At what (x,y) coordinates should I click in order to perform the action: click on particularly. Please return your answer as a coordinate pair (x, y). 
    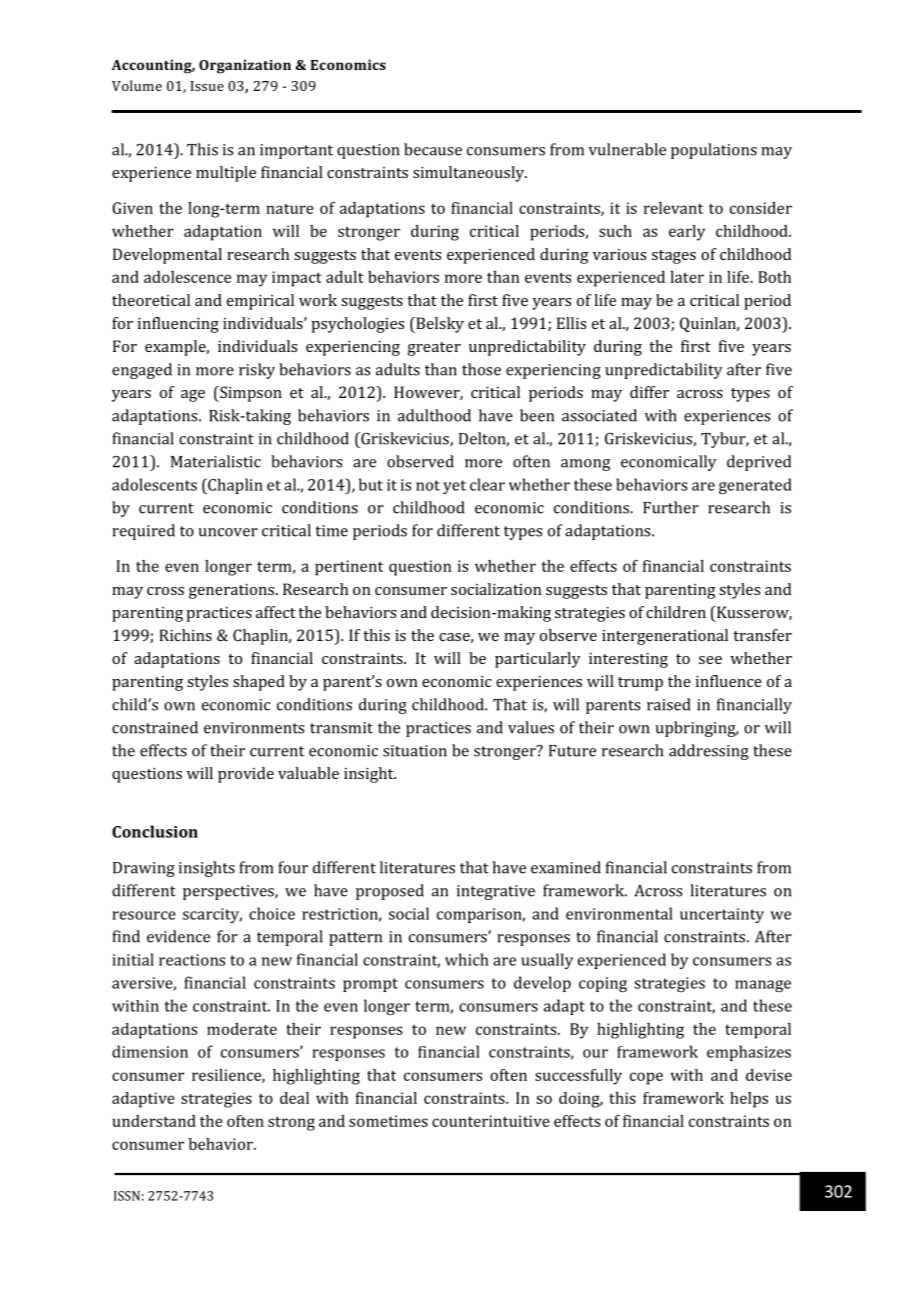
    Looking at the image, I should click on (537, 660).
